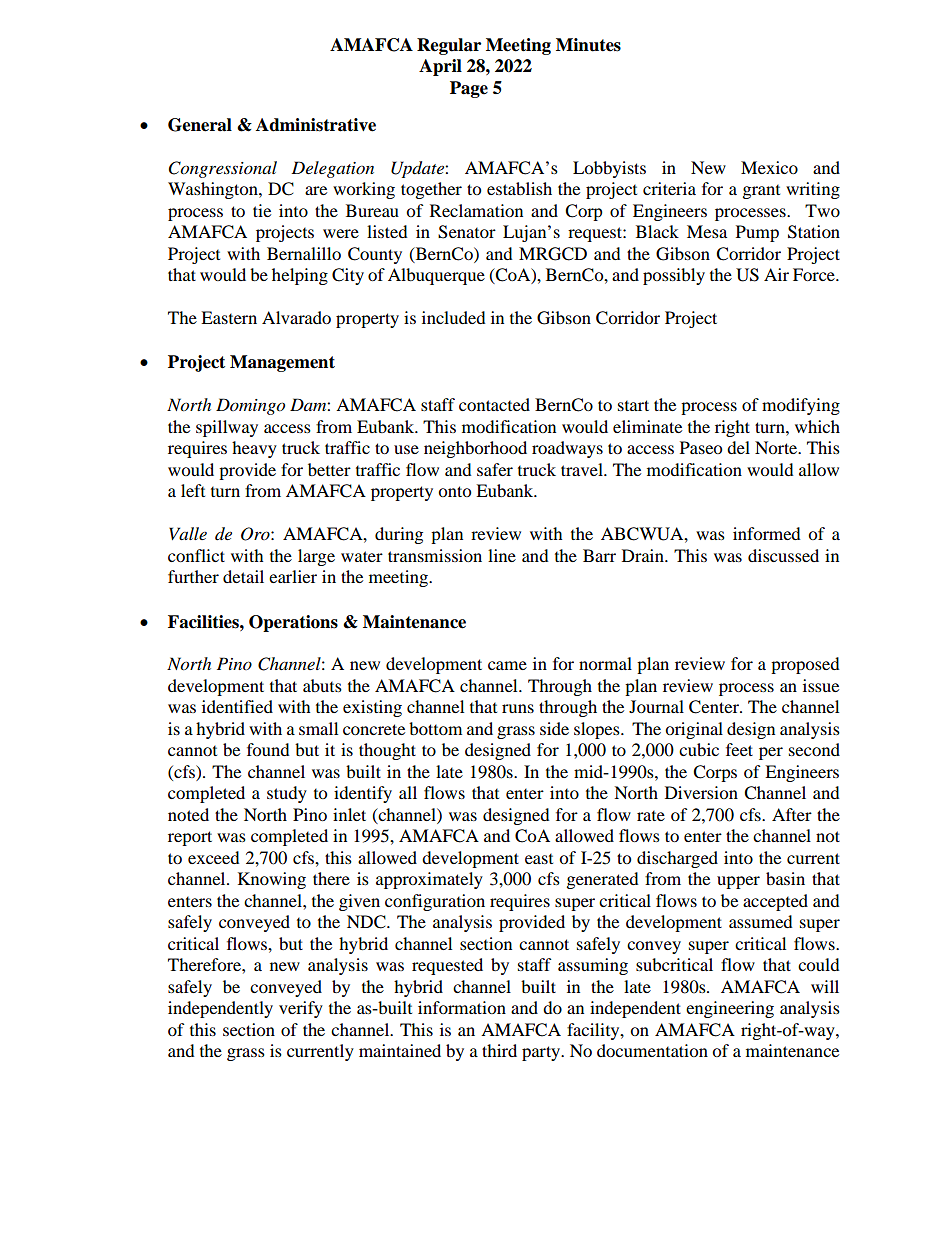  What do you see at coordinates (287, 794) in the page?
I see `study` at bounding box center [287, 794].
